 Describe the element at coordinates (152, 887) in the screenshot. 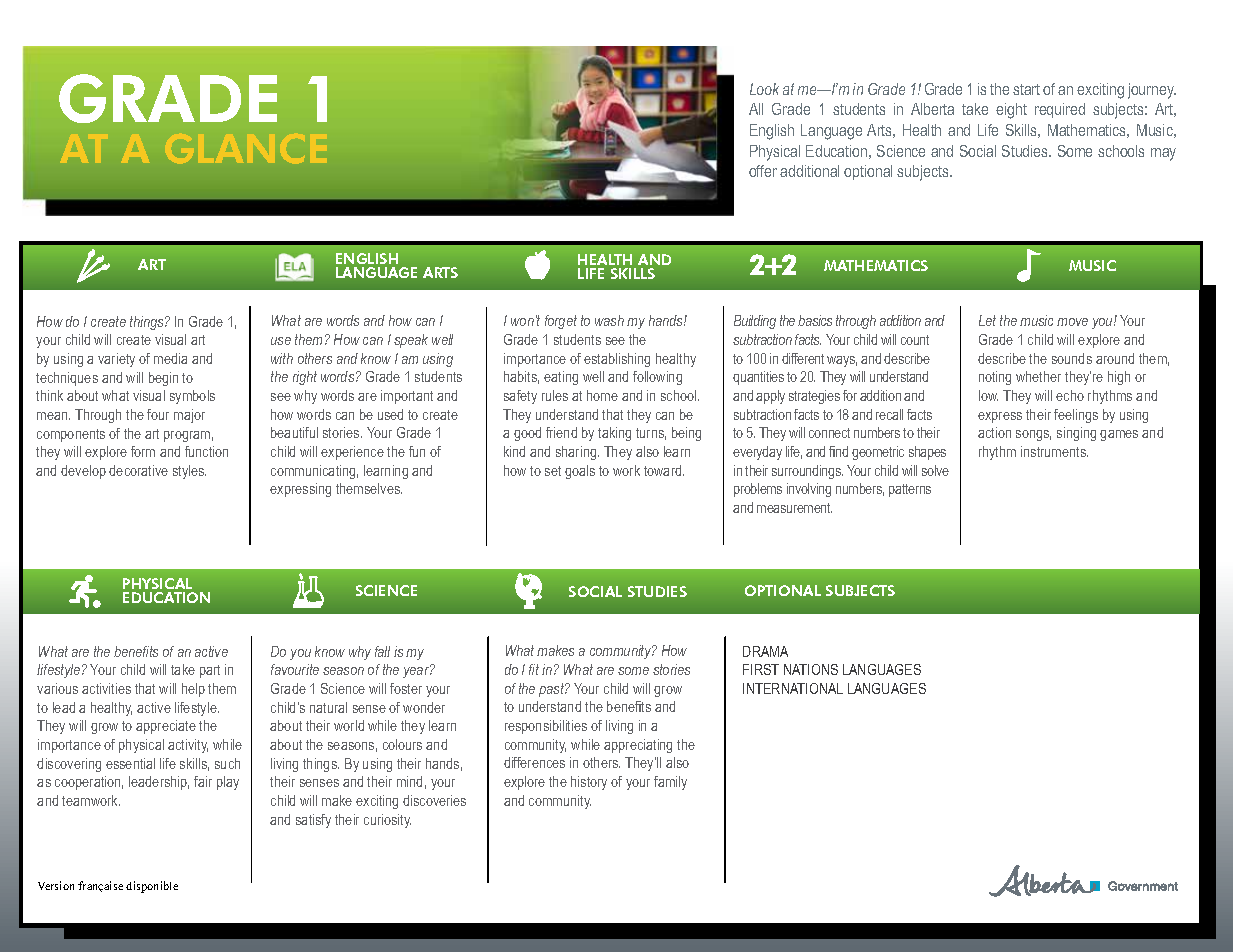

I see `disponible` at that location.
